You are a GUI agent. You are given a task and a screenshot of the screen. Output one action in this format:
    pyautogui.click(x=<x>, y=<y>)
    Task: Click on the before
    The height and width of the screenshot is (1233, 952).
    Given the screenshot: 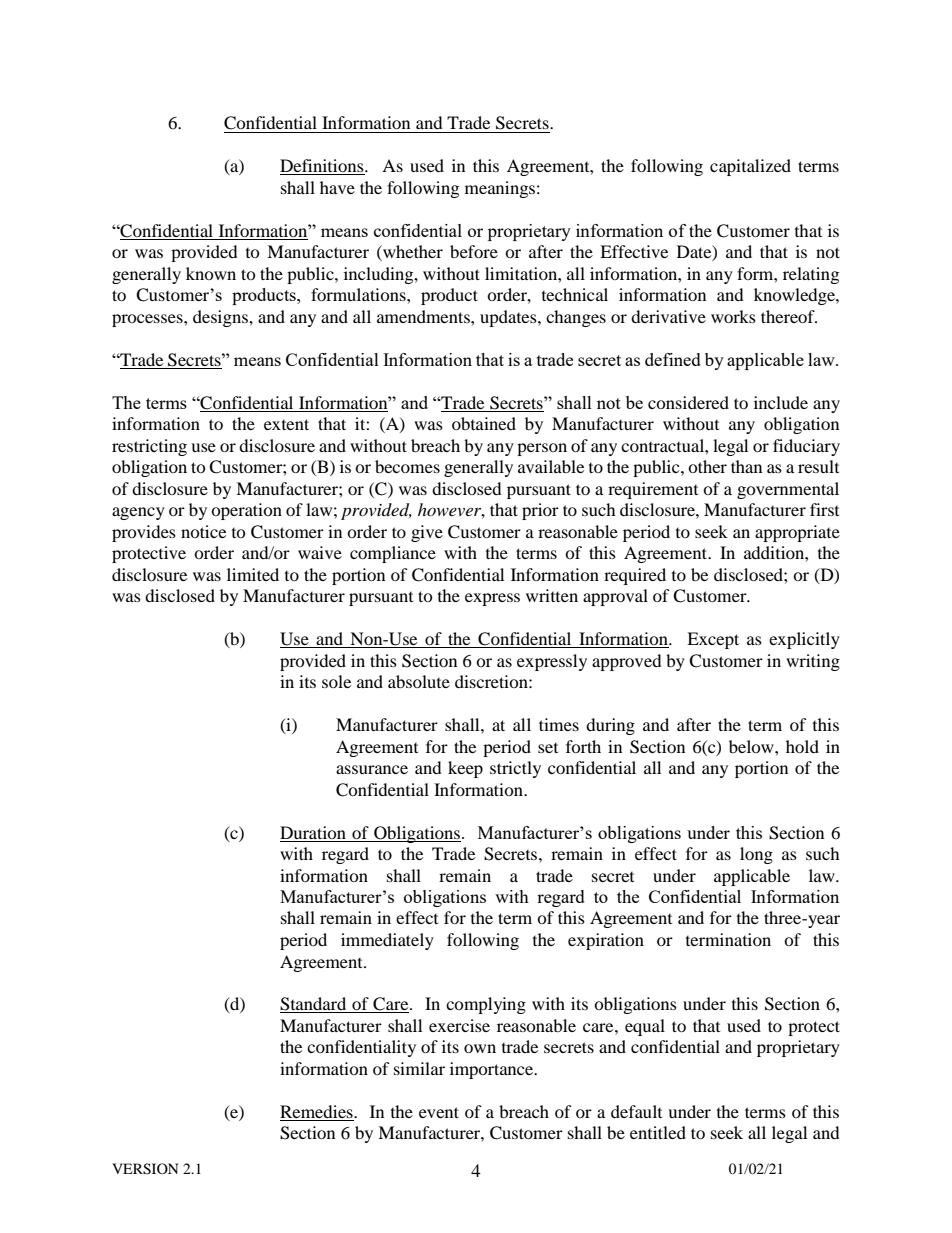 What is the action you would take?
    pyautogui.click(x=474, y=251)
